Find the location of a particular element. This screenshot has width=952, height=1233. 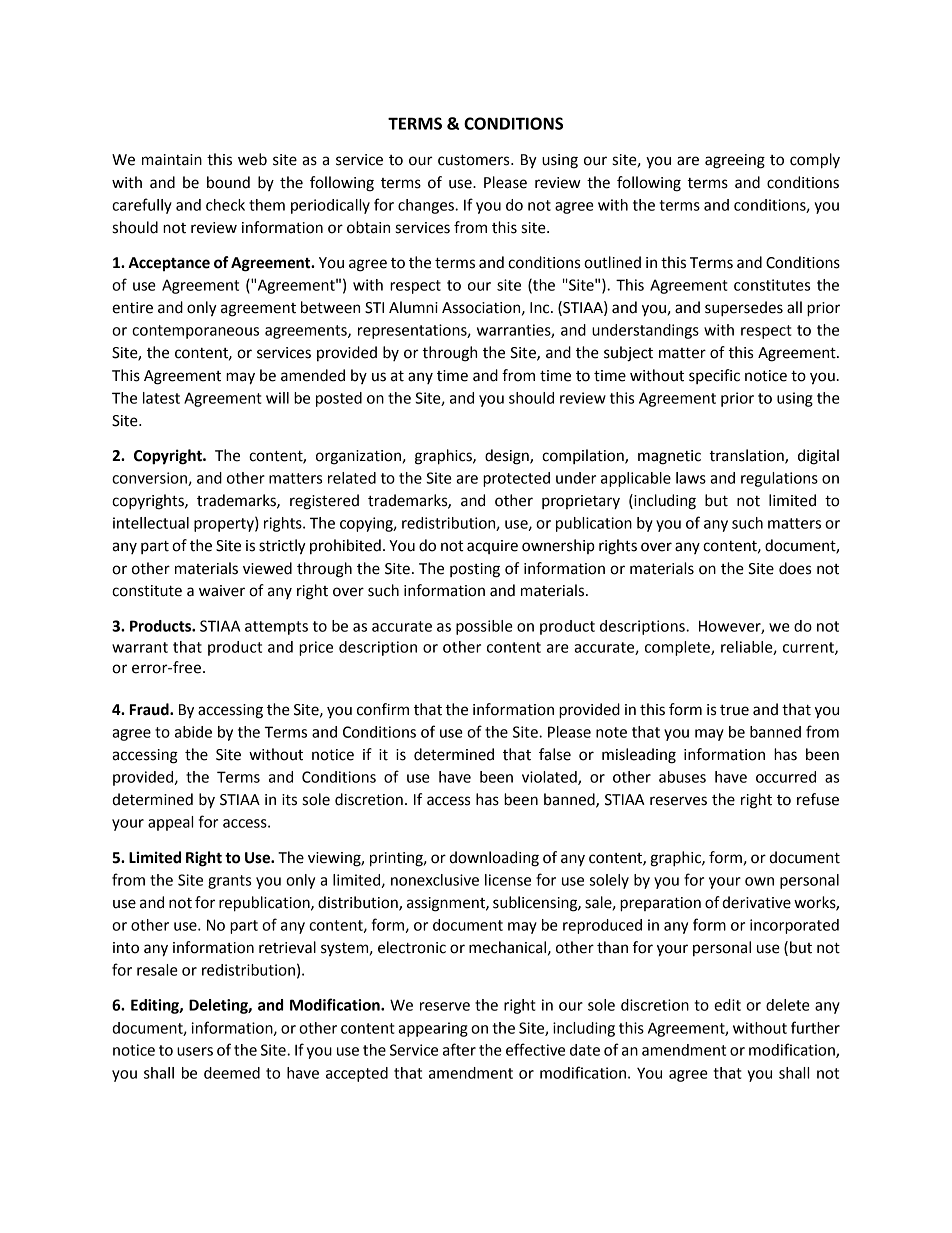

customers is located at coordinates (475, 160).
